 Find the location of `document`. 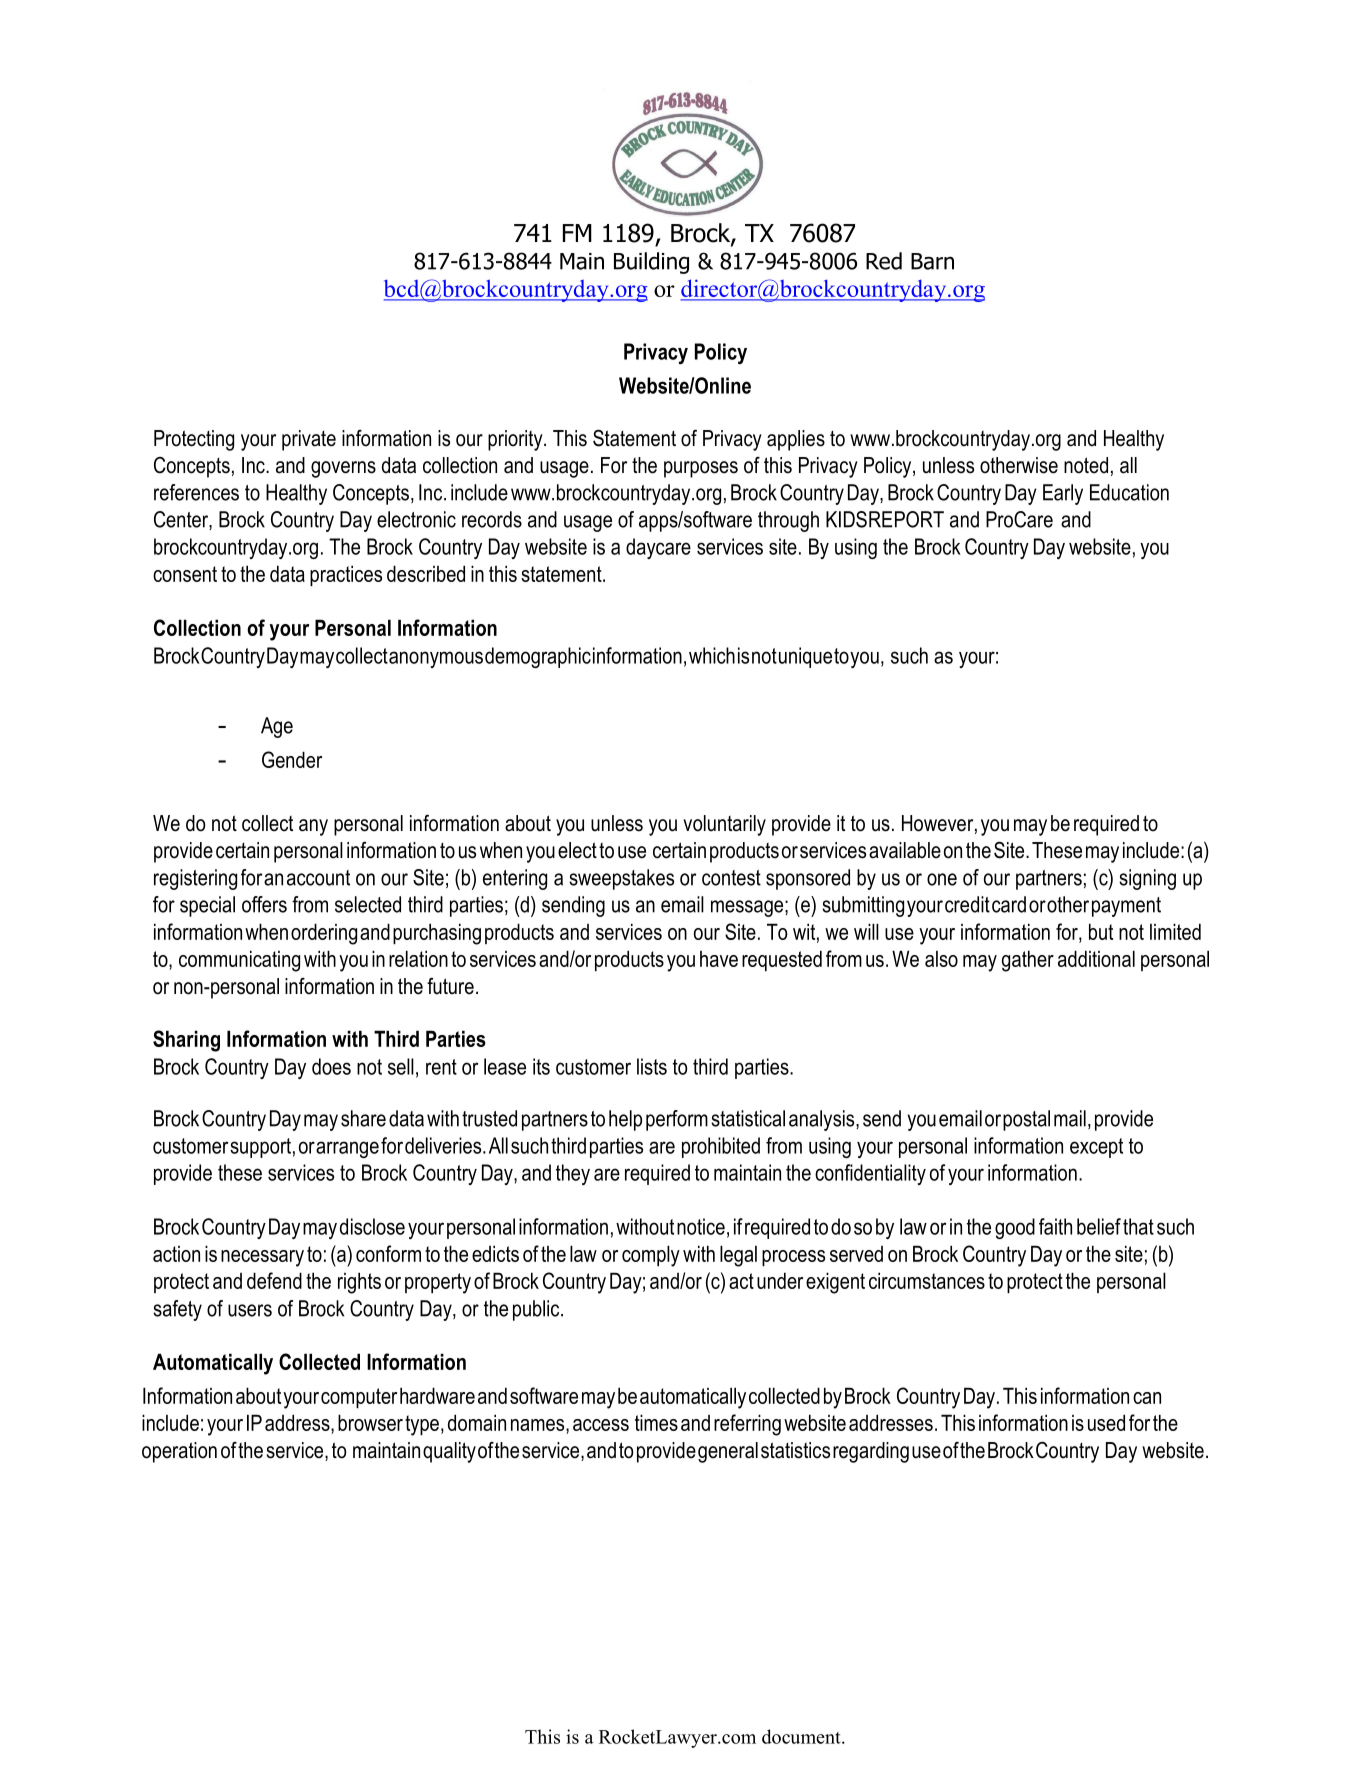

document is located at coordinates (802, 1736).
